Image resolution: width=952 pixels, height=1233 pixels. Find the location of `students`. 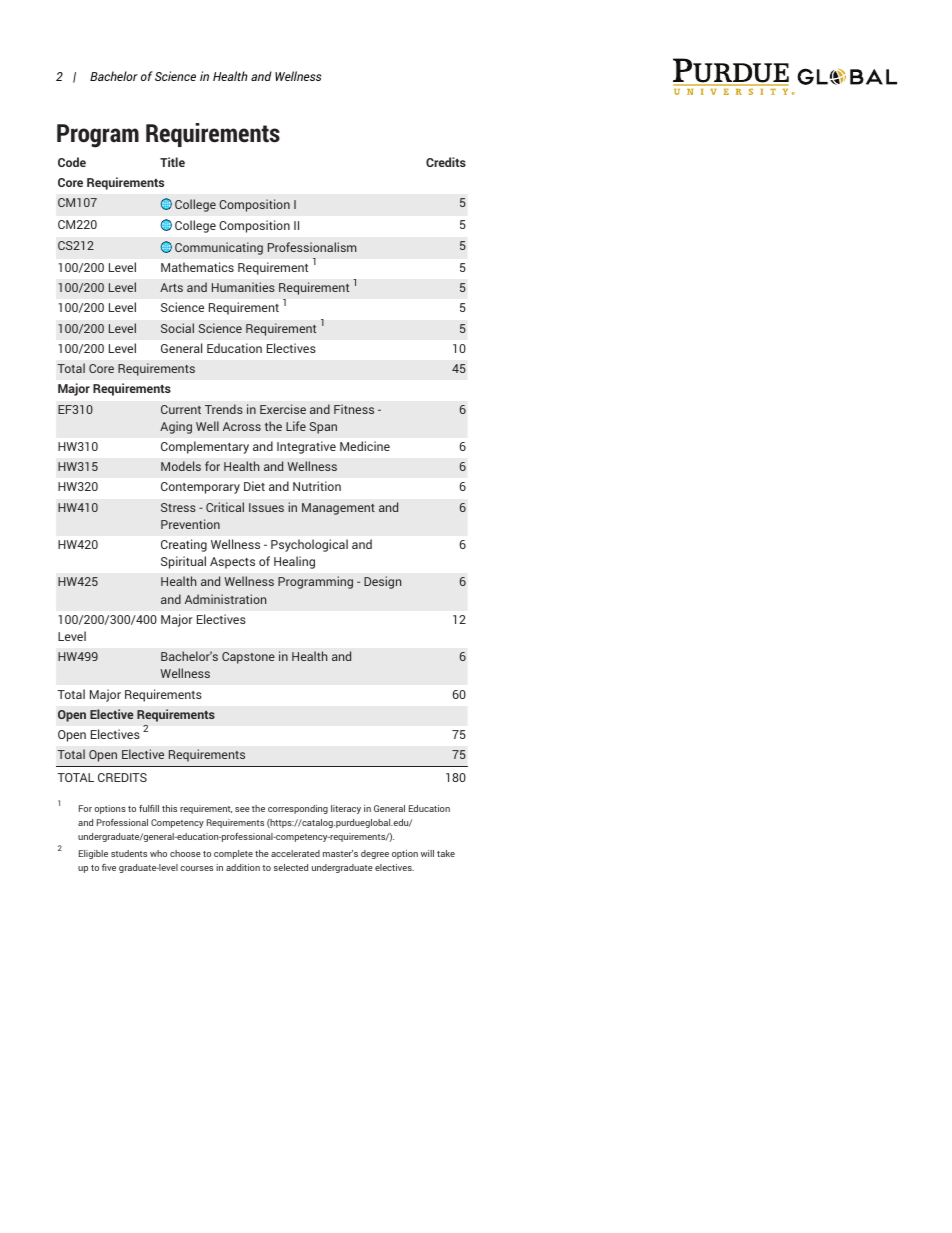

students is located at coordinates (129, 853).
